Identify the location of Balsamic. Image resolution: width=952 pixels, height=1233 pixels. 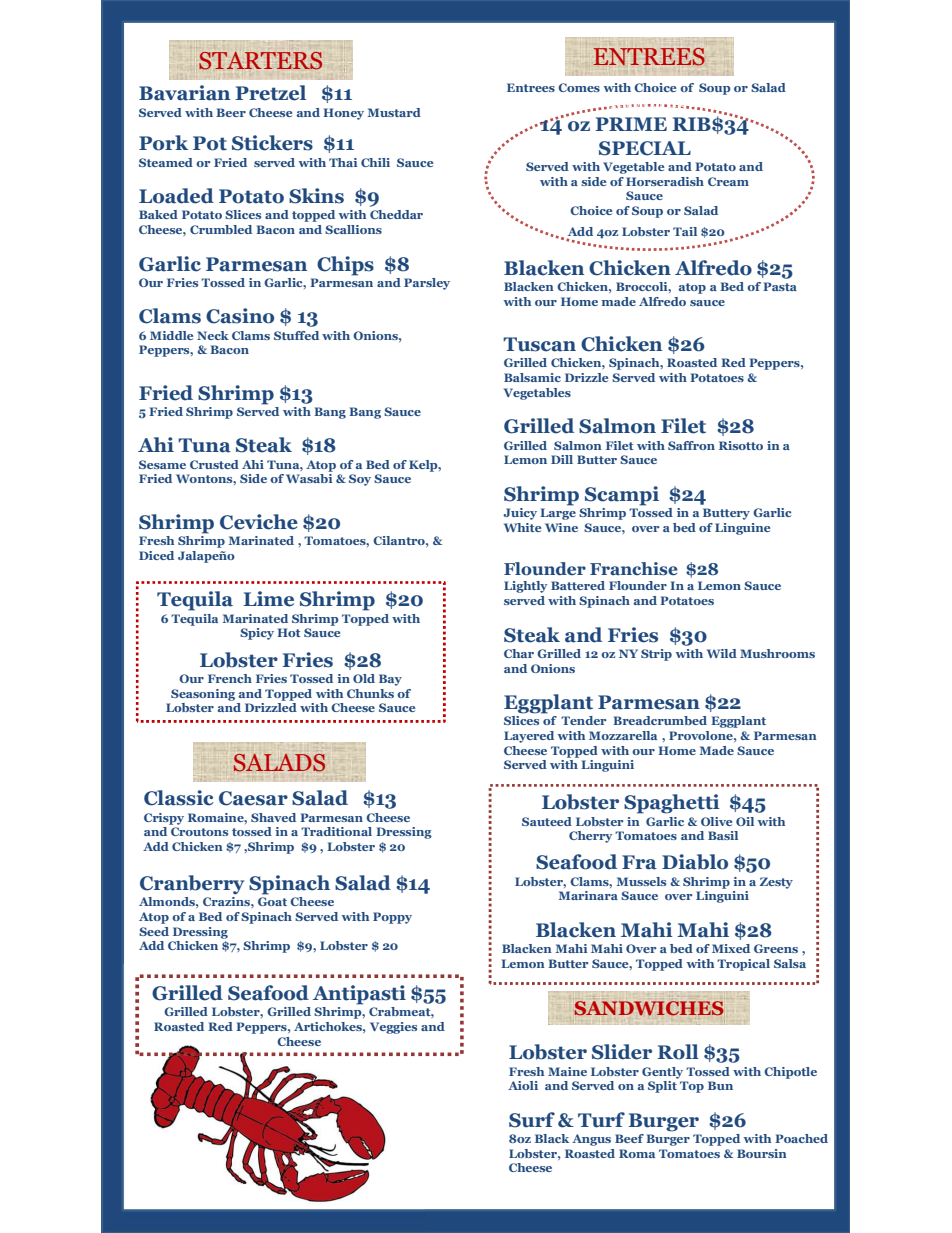
(532, 377).
